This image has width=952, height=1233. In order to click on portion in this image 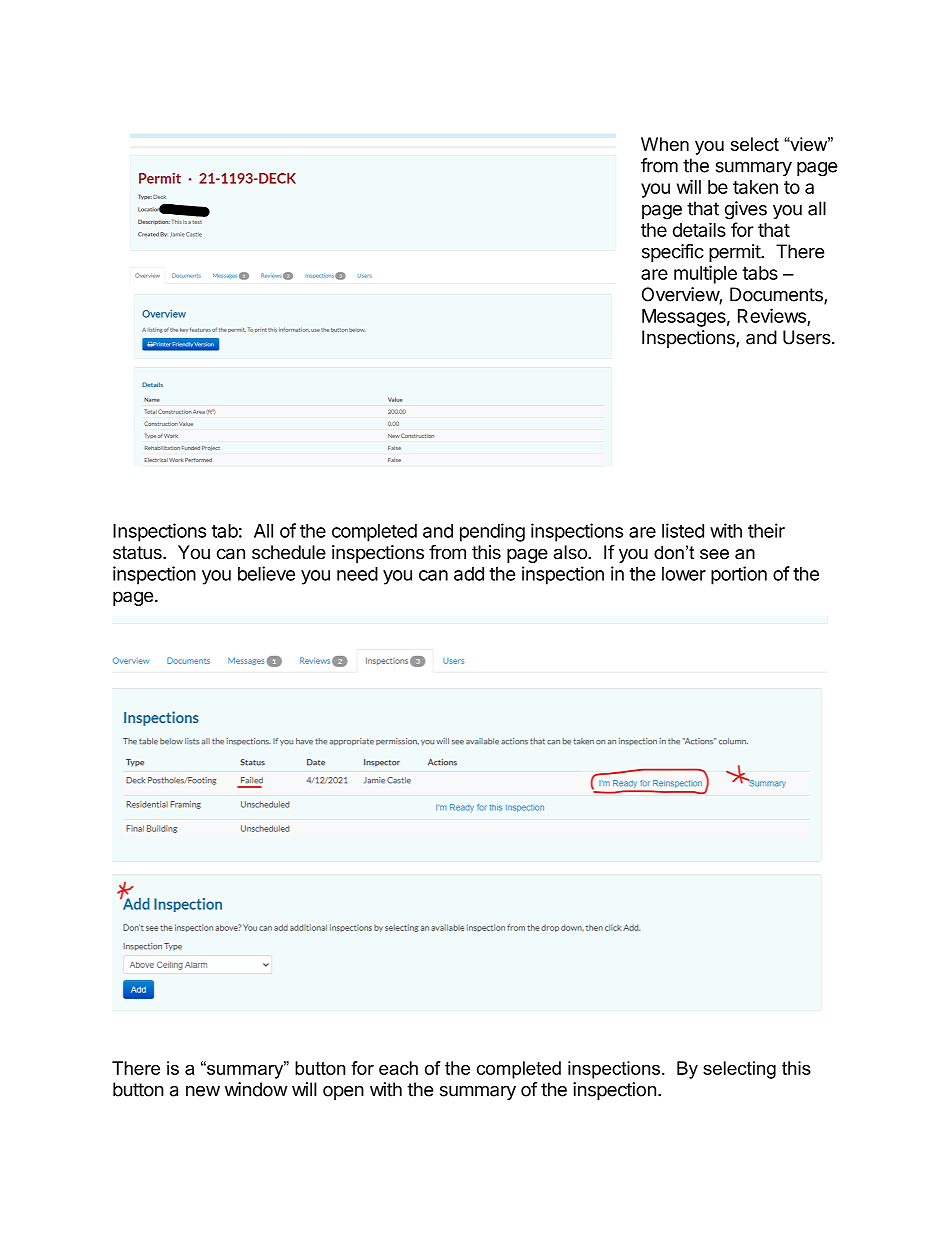, I will do `click(739, 575)`.
